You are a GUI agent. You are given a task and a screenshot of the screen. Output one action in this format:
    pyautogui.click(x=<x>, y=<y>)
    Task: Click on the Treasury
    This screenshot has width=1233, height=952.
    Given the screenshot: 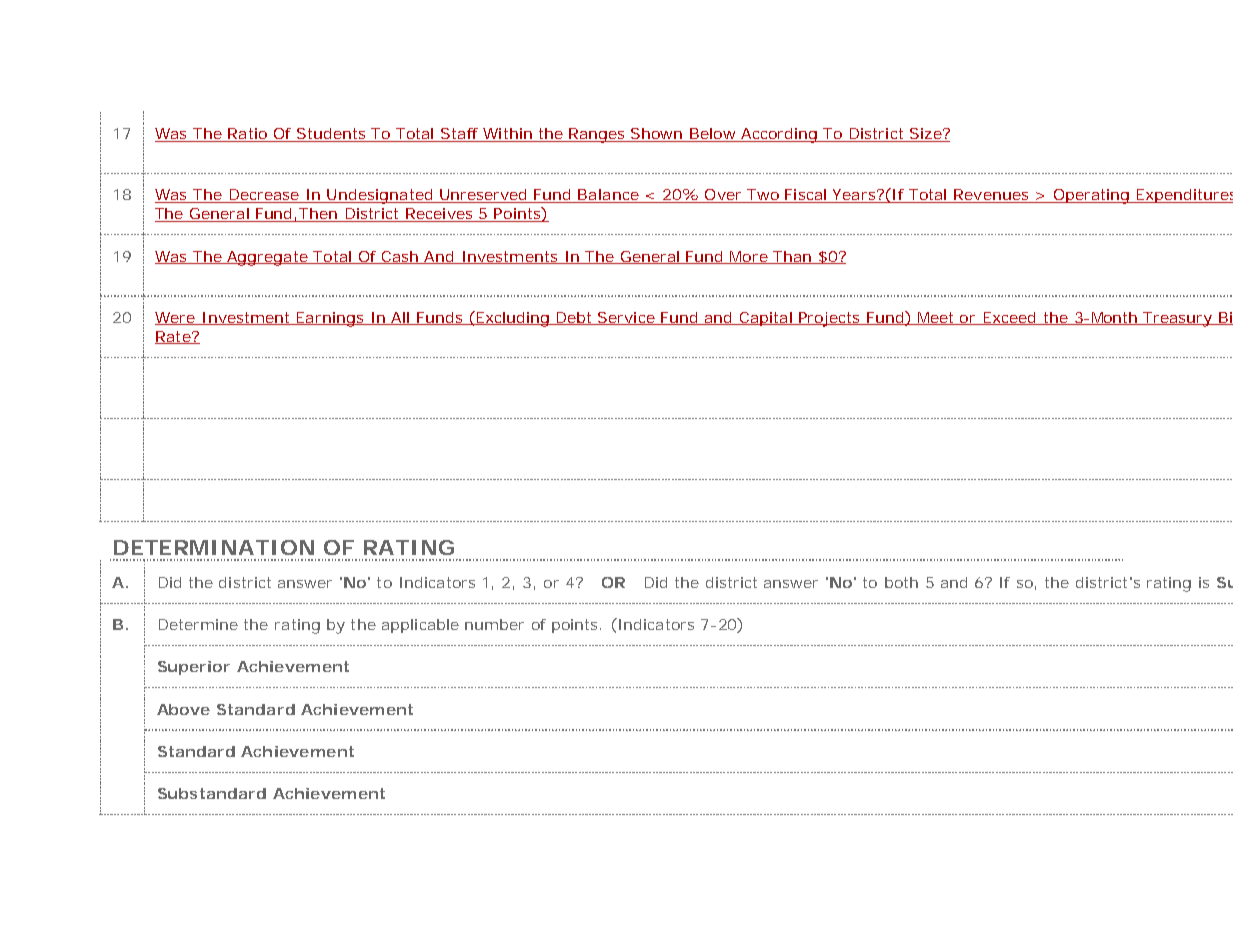 What is the action you would take?
    pyautogui.click(x=1178, y=319)
